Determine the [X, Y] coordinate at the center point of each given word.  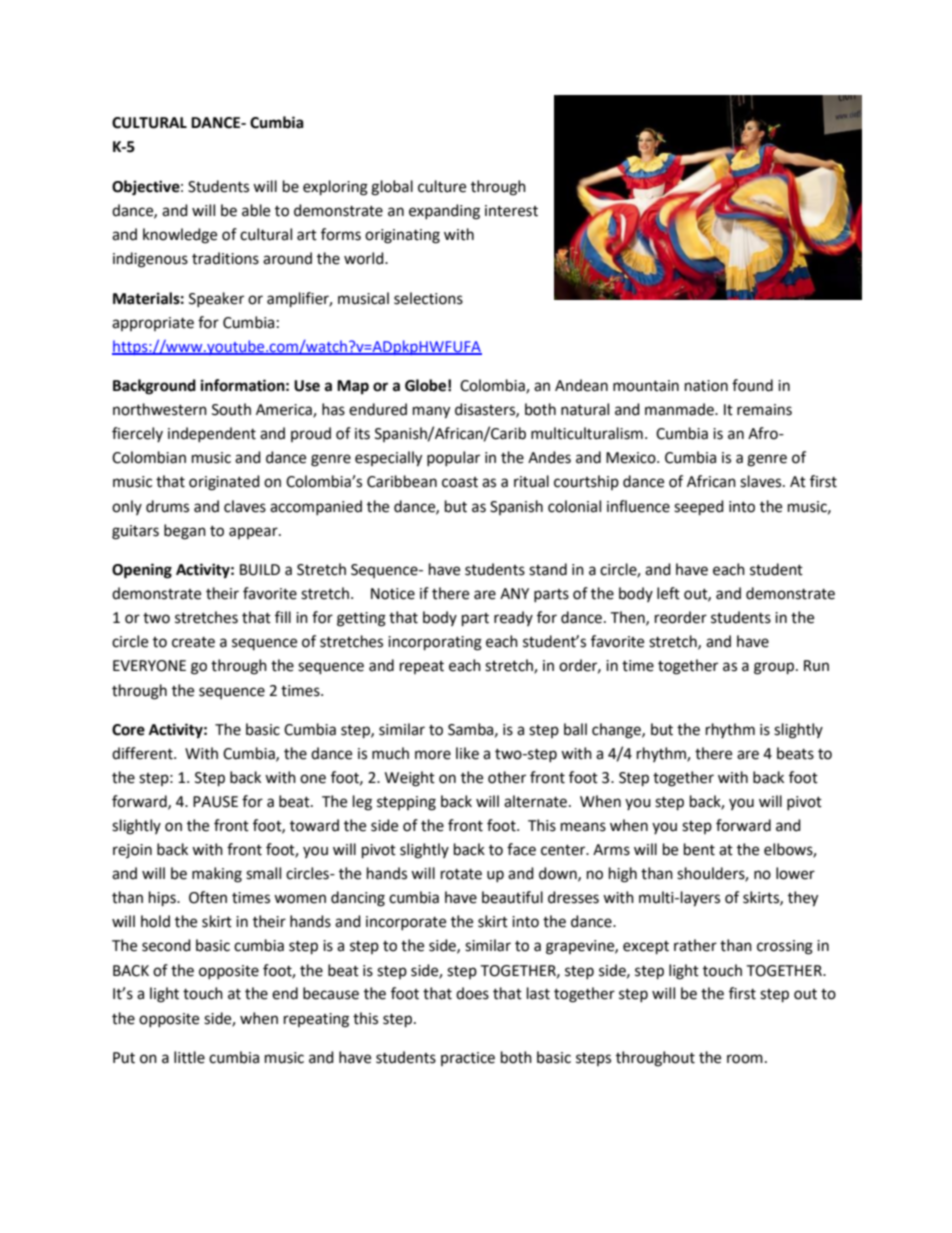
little [189, 1057]
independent [212, 434]
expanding [444, 212]
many [431, 412]
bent [699, 849]
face [521, 849]
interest [511, 211]
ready [513, 618]
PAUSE [215, 802]
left [668, 593]
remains [764, 410]
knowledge [180, 236]
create [193, 642]
